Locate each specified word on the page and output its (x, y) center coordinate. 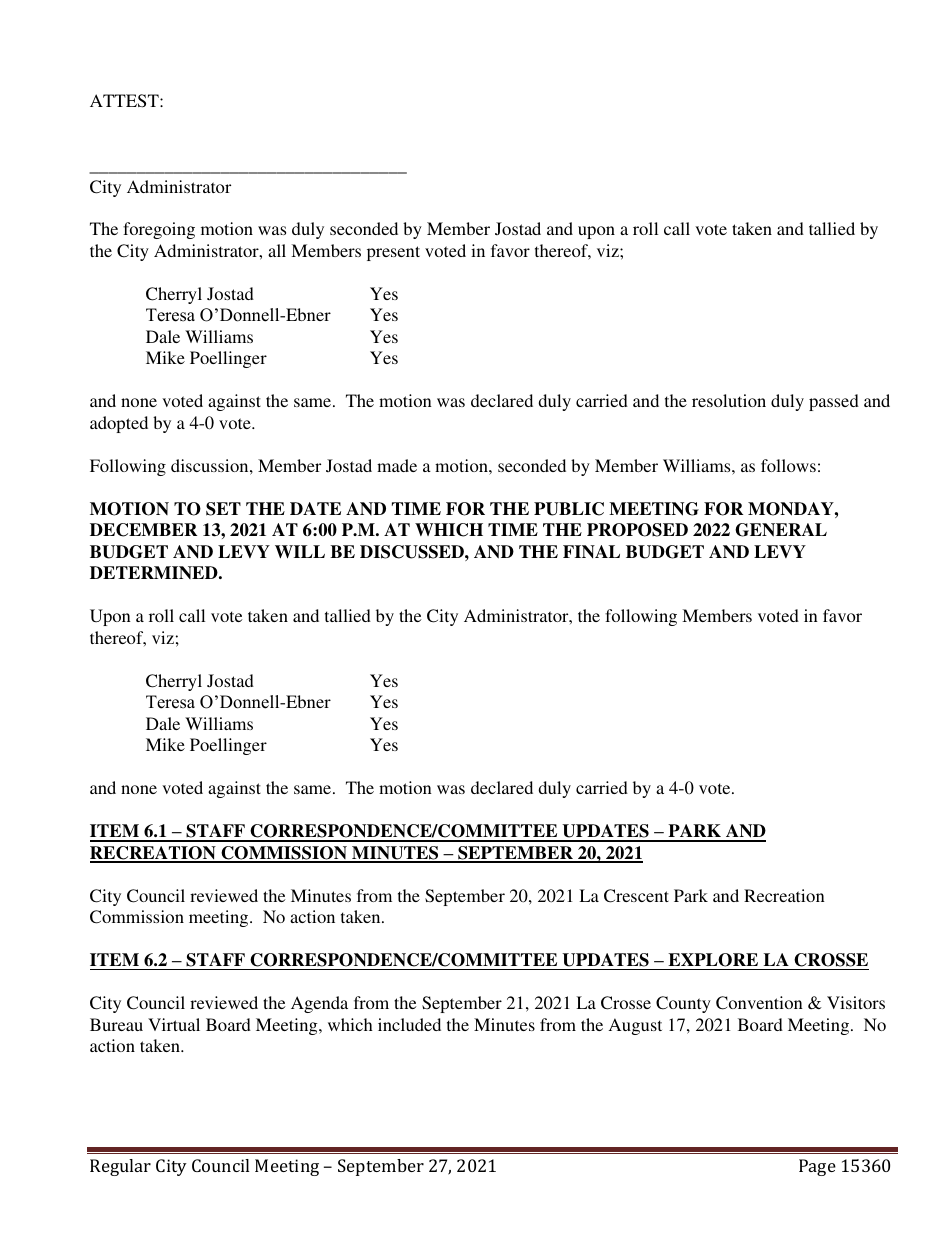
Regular (120, 1167)
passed (834, 402)
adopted (119, 424)
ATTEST (125, 101)
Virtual (174, 1024)
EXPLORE (713, 960)
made (397, 465)
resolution (729, 400)
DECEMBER (143, 530)
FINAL (591, 551)
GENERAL (781, 530)
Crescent (636, 896)
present (393, 253)
